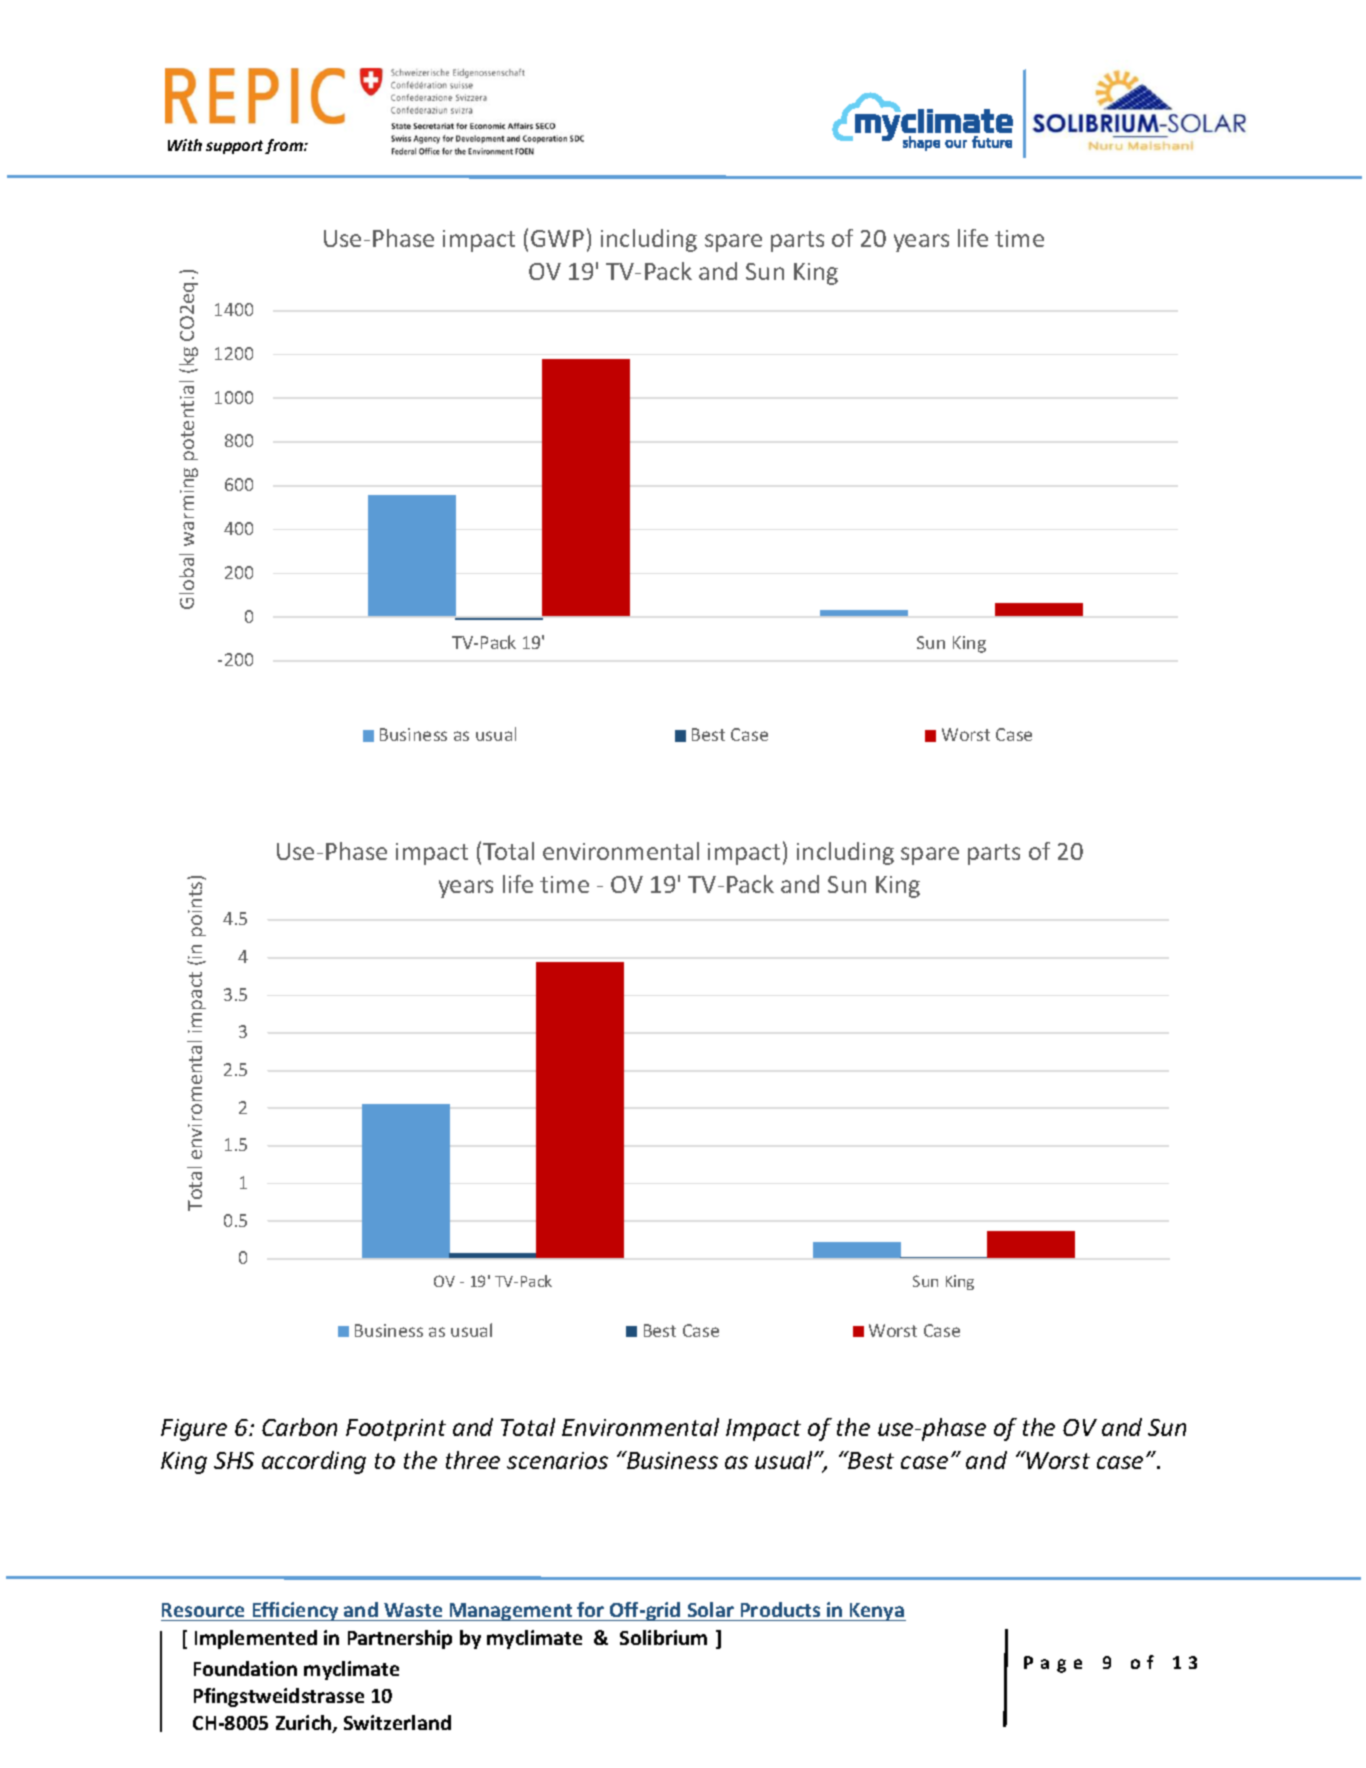 The image size is (1366, 1768). I want to click on Foundation, so click(245, 1668).
